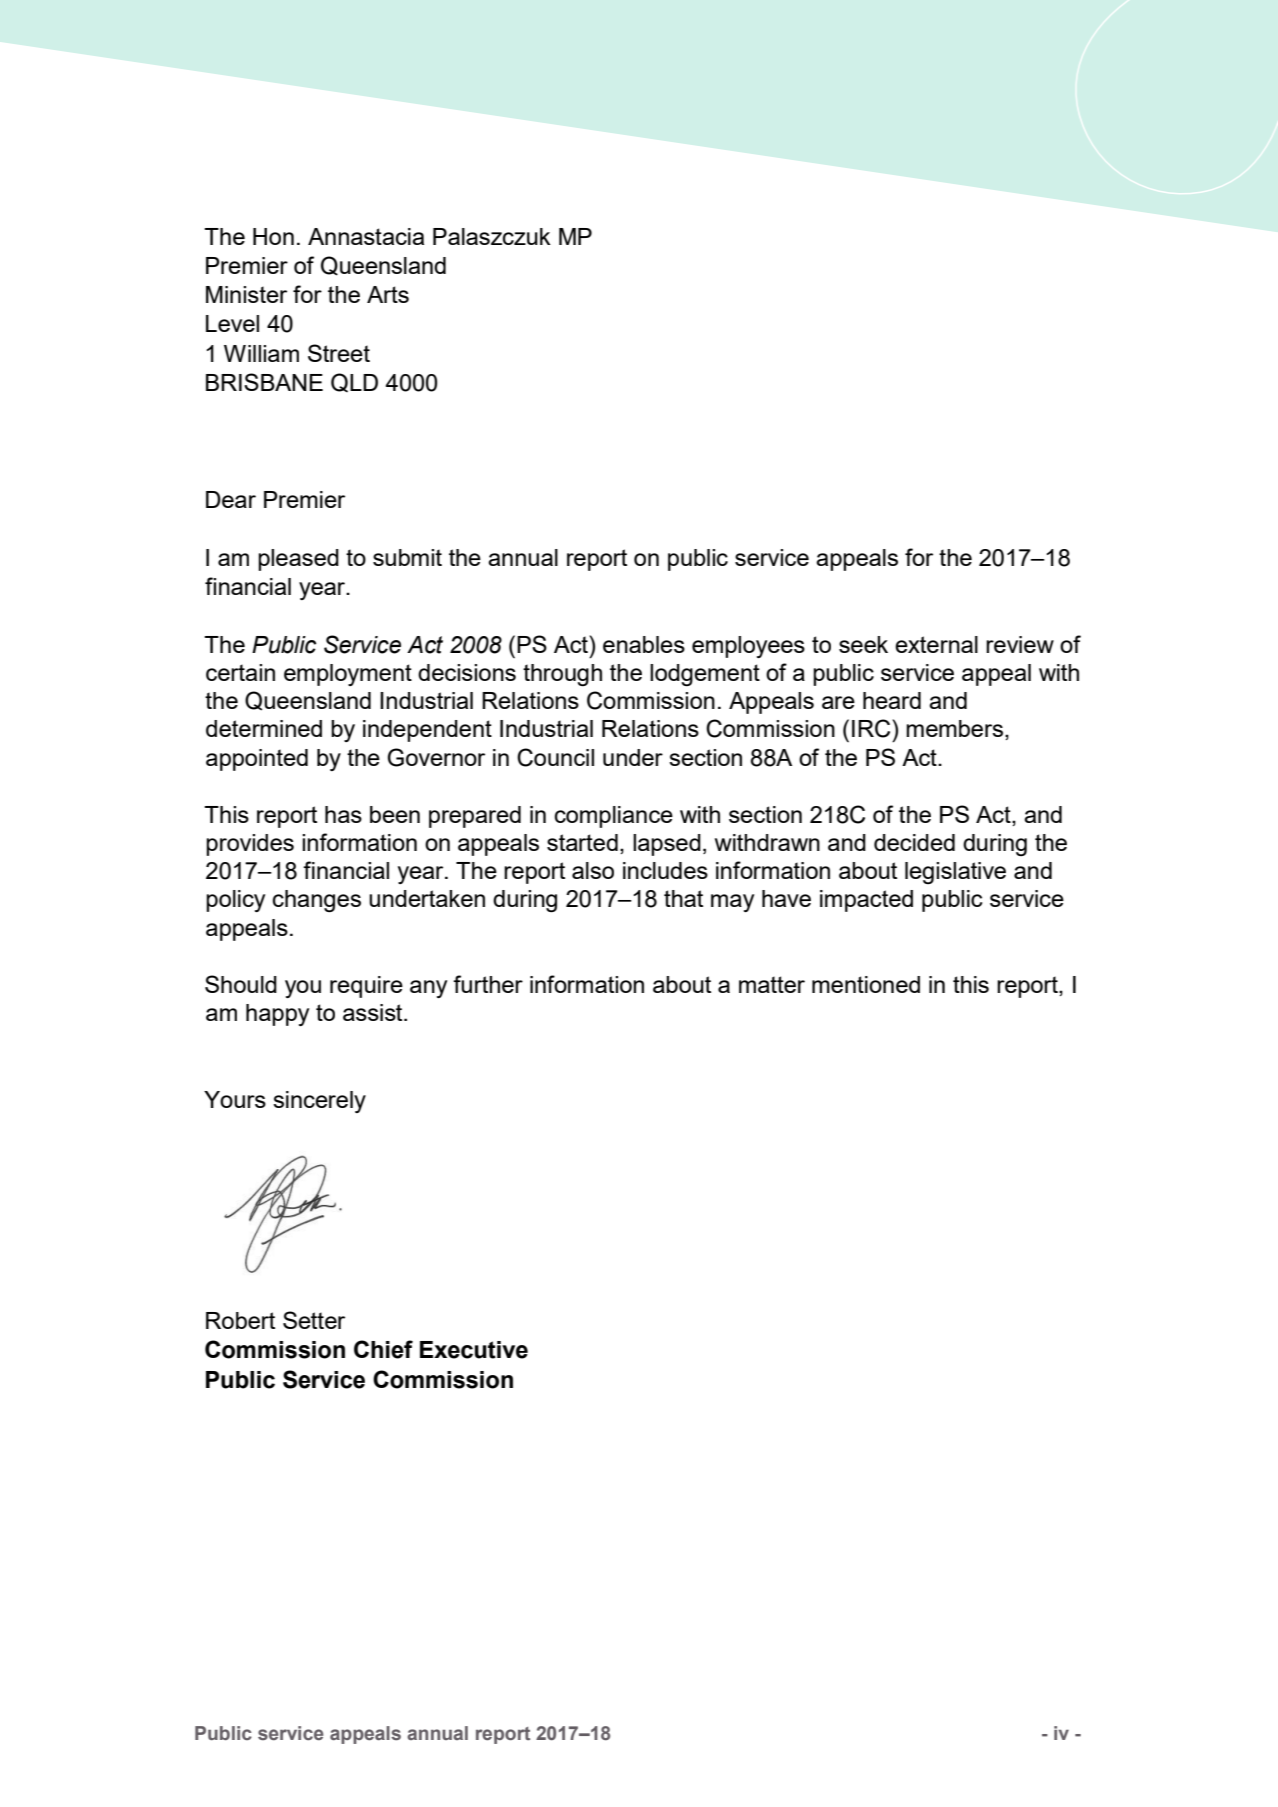 The image size is (1278, 1807). What do you see at coordinates (273, 236) in the page?
I see `Hon` at bounding box center [273, 236].
